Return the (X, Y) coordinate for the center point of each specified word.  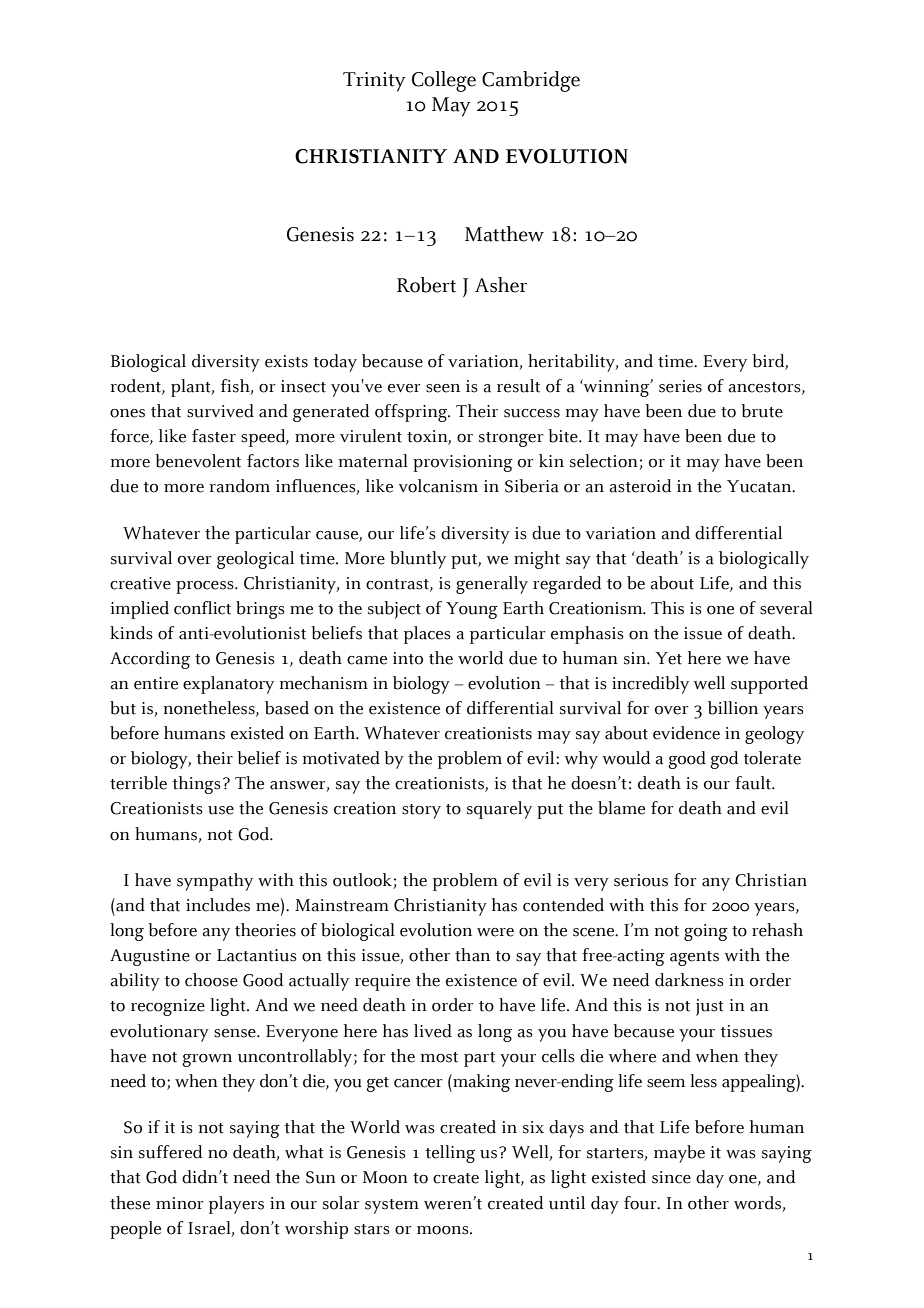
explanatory (228, 685)
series (680, 386)
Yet (668, 658)
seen (443, 388)
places (427, 635)
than (472, 955)
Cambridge (531, 81)
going (706, 932)
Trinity (374, 82)
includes (218, 905)
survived (220, 411)
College (444, 81)
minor (179, 1203)
